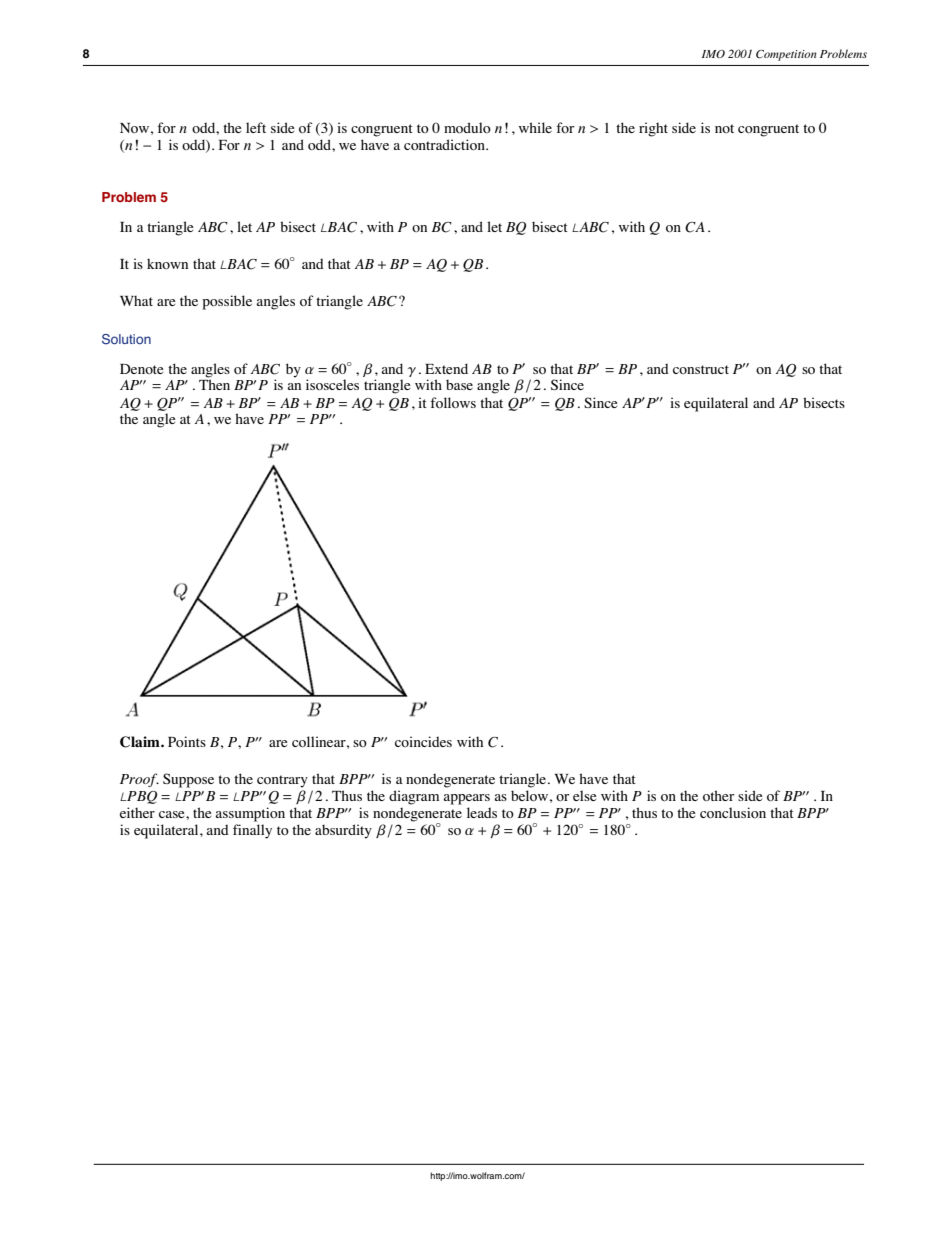  Describe the element at coordinates (459, 384) in the page. I see `base` at that location.
